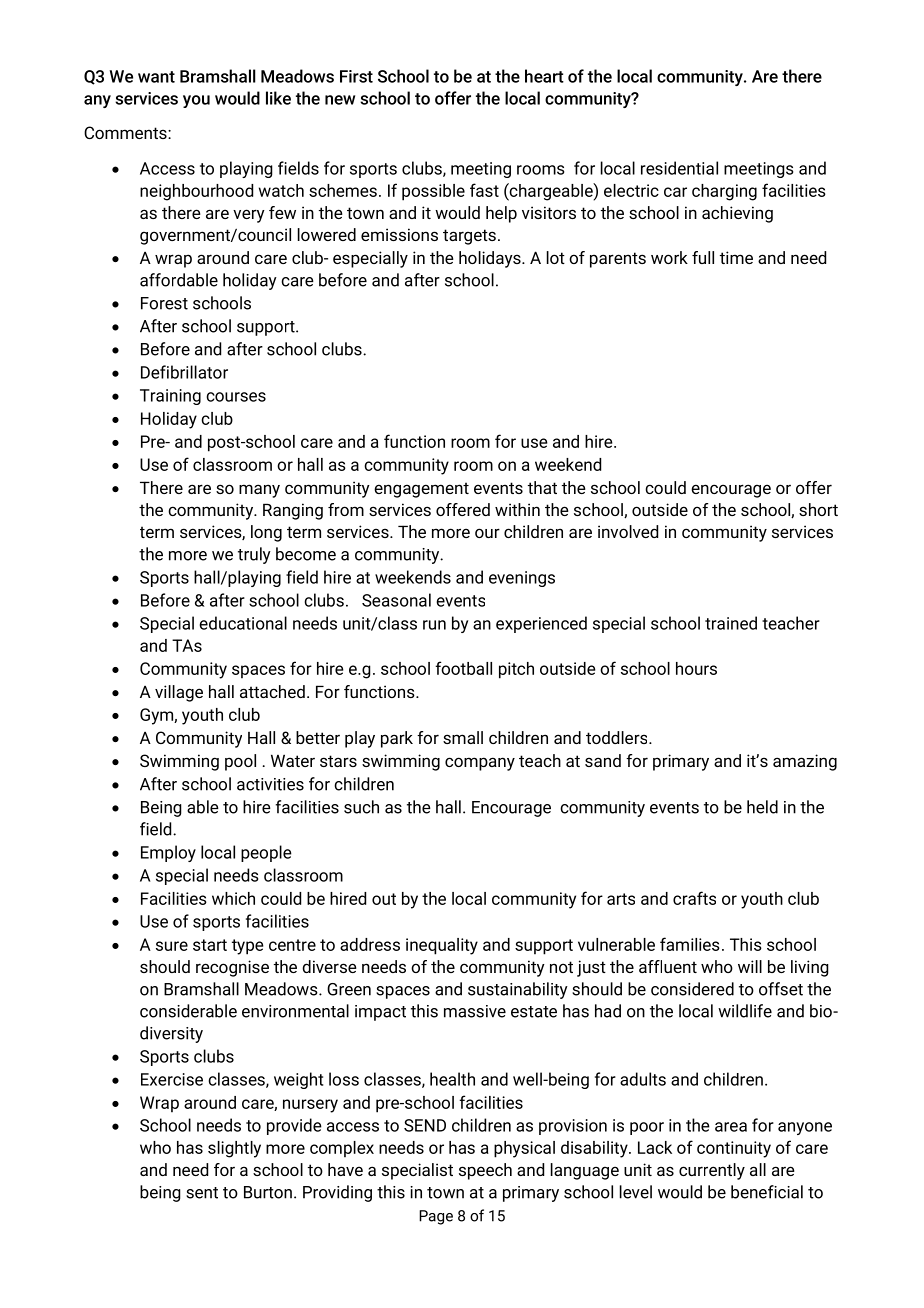 This screenshot has height=1308, width=924. I want to click on residential, so click(679, 168).
